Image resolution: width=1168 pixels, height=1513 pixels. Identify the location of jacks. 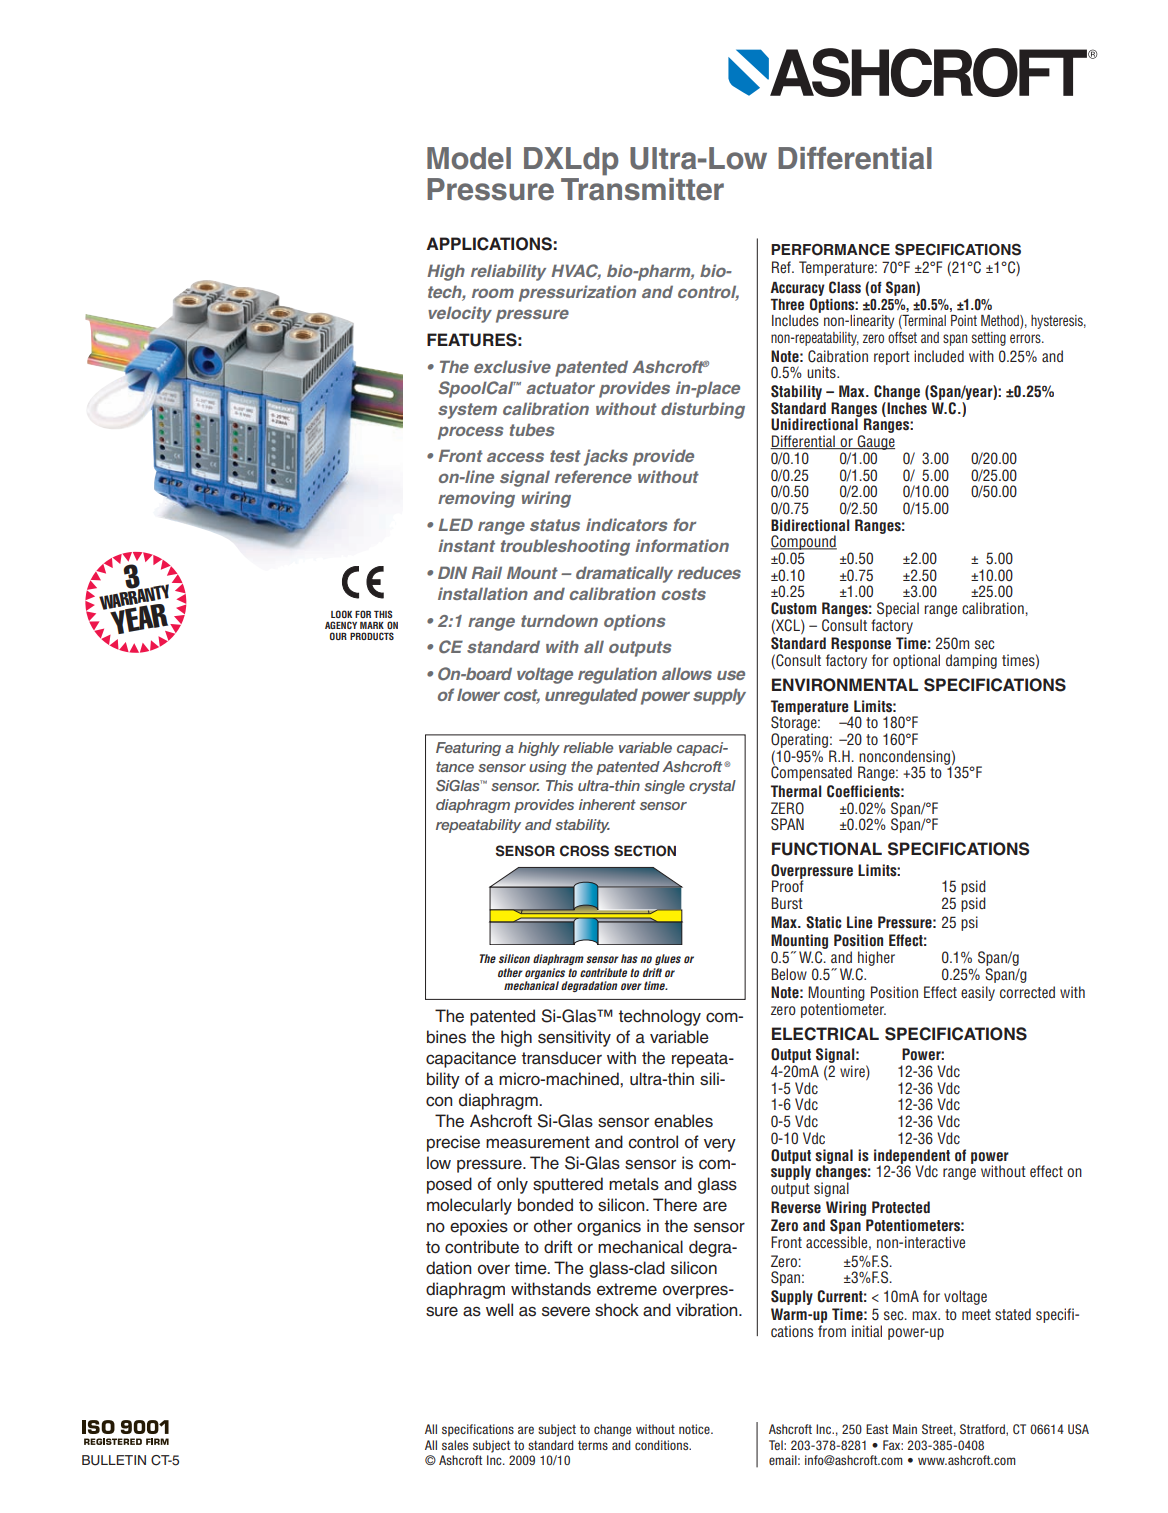
(606, 457).
